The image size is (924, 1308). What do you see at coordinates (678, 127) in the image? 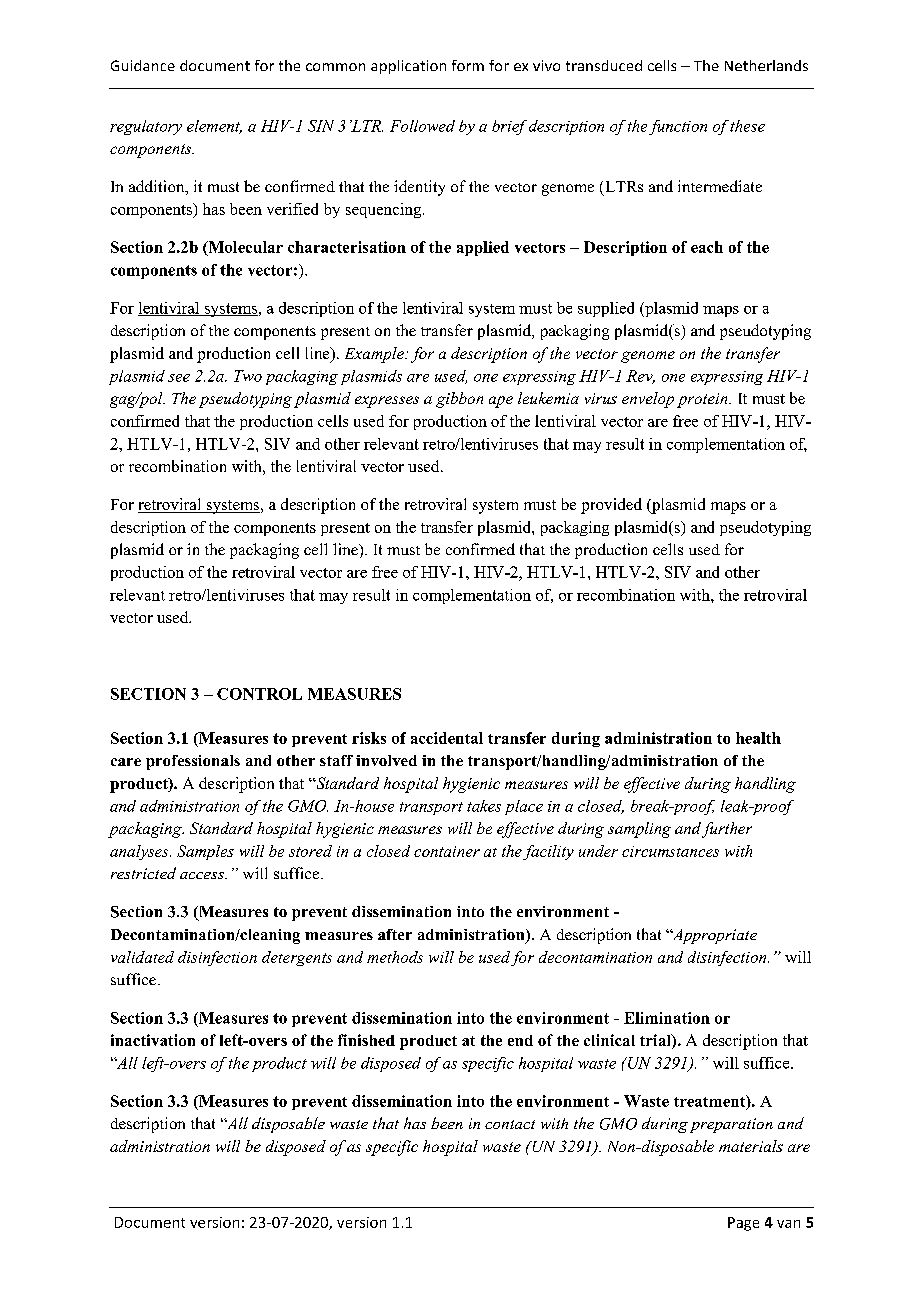
I see `function` at bounding box center [678, 127].
